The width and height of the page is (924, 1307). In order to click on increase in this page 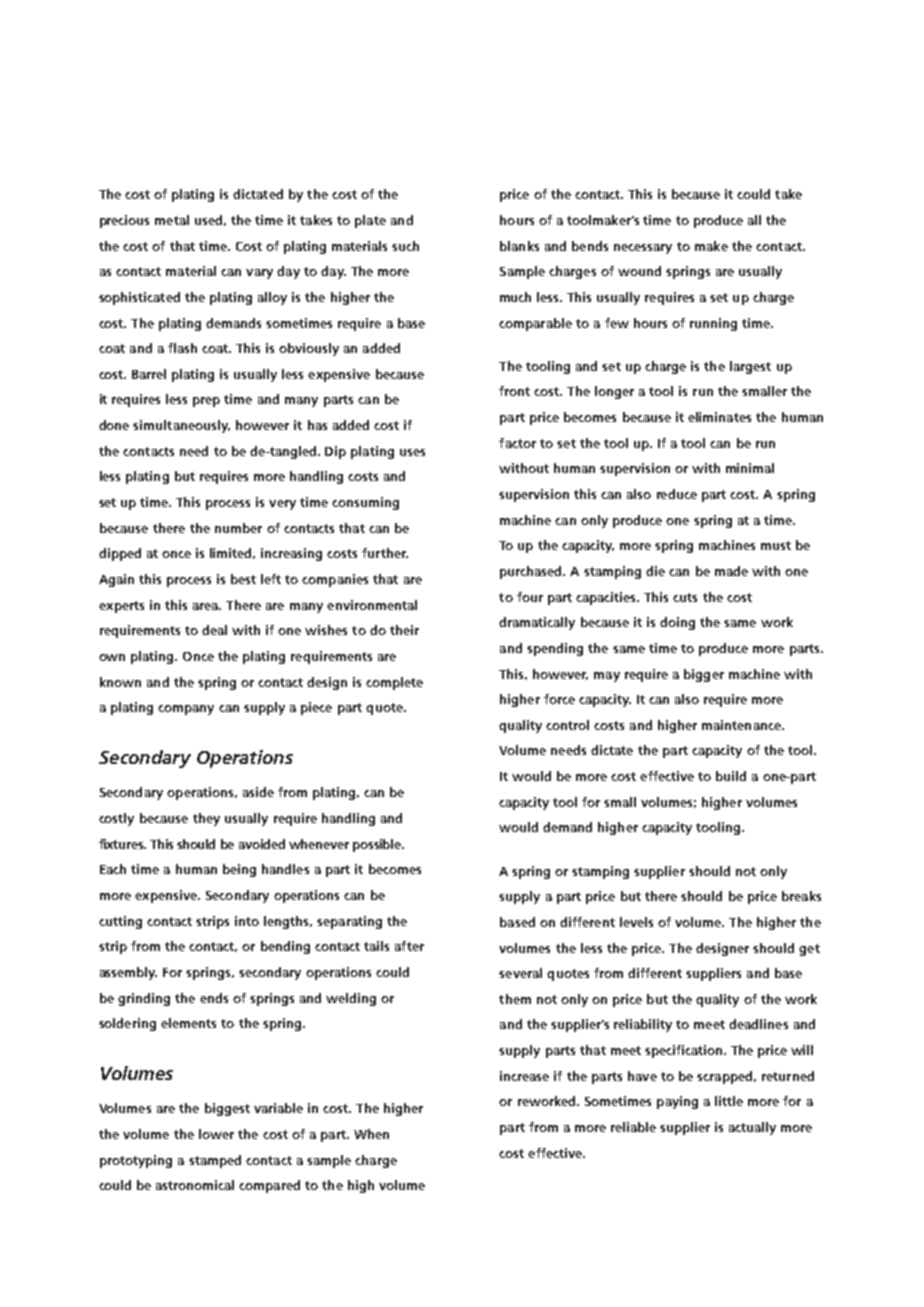, I will do `click(524, 1076)`.
